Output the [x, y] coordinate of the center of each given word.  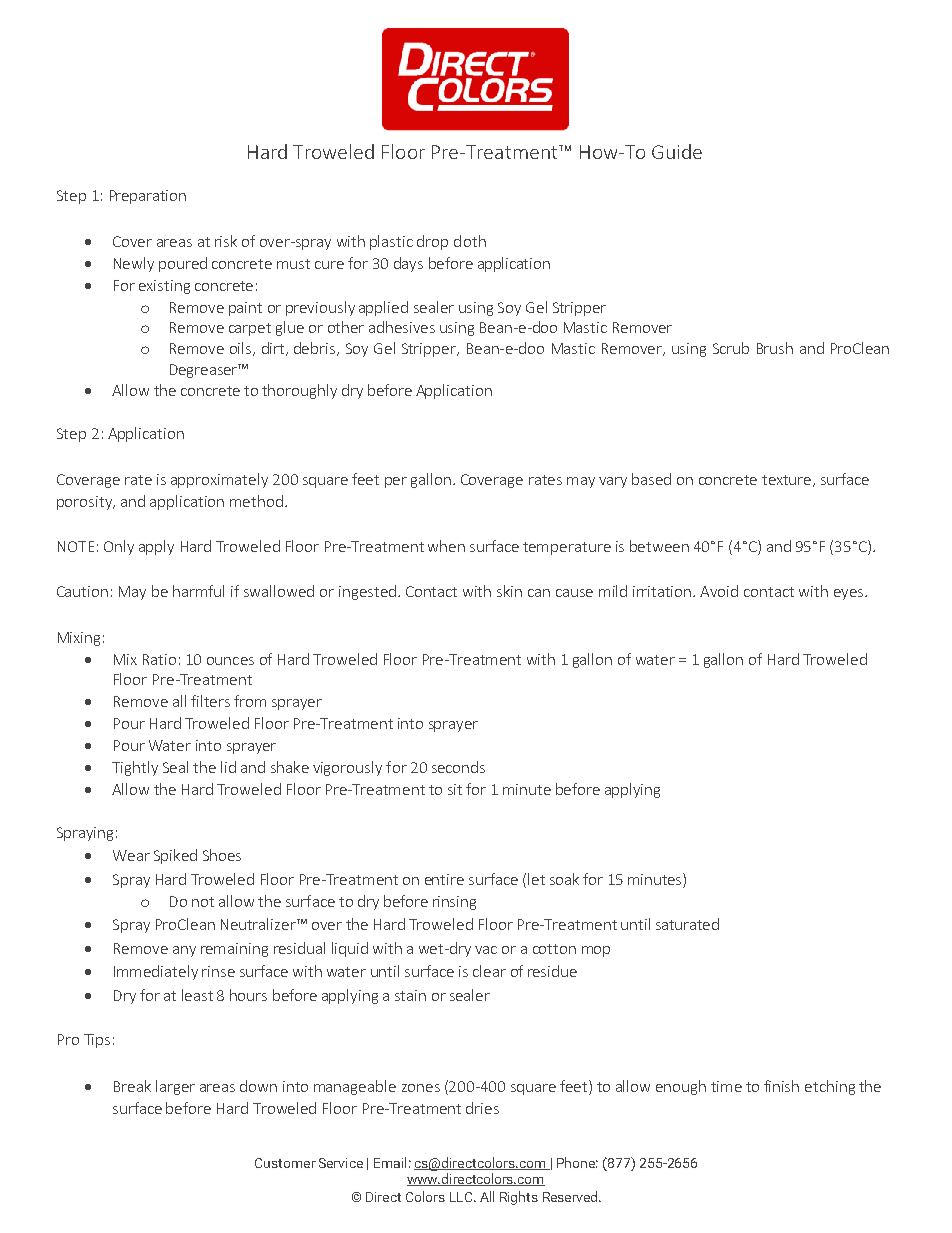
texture [788, 481]
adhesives [402, 327]
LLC [462, 1197]
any [184, 951]
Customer [285, 1163]
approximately [219, 480]
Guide [677, 151]
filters [210, 701]
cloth [470, 241]
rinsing [454, 903]
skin [509, 591]
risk [226, 241]
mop [596, 951]
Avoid [719, 591]
